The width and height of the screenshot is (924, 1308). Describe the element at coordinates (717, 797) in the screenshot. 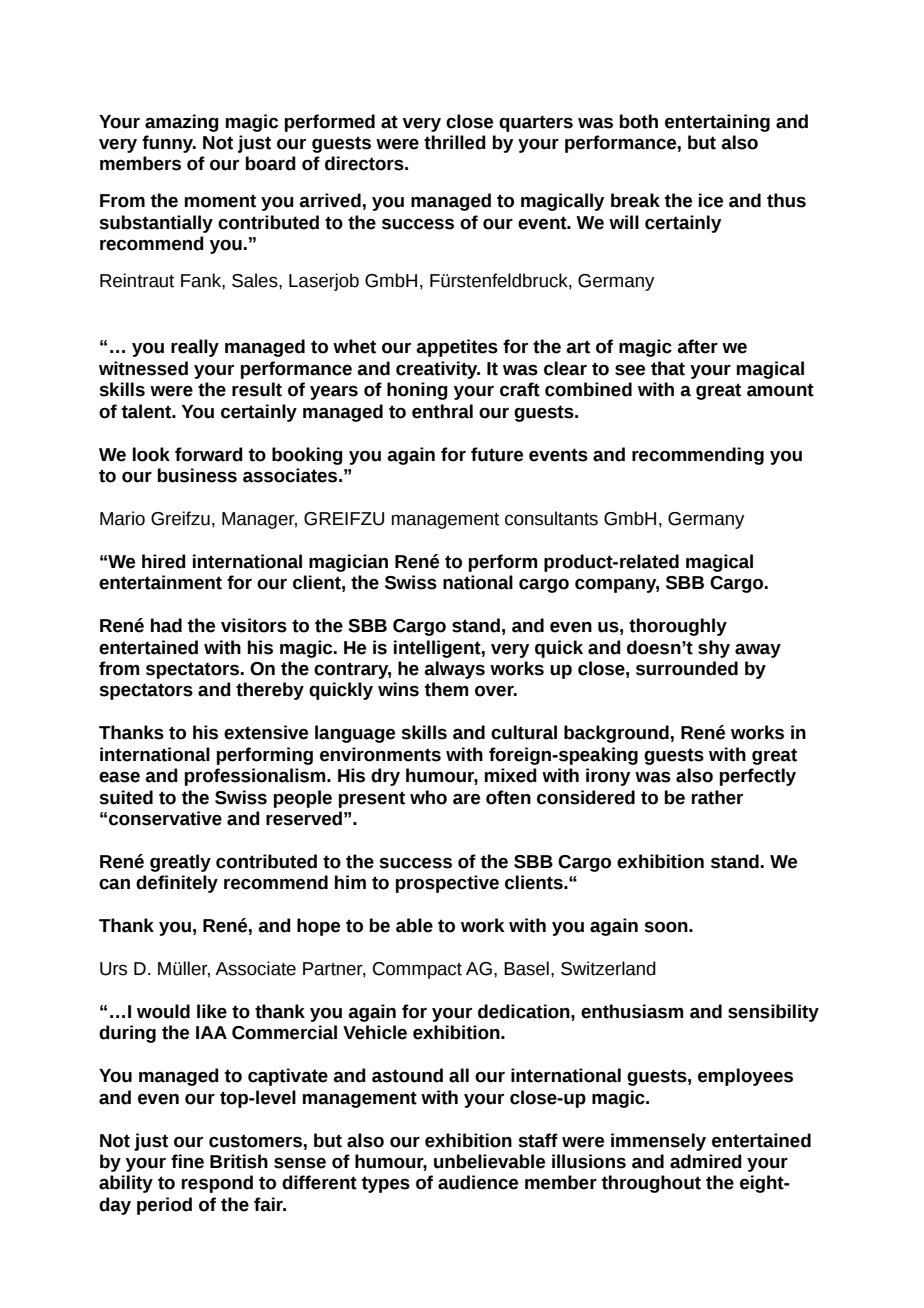

I see `rather` at that location.
